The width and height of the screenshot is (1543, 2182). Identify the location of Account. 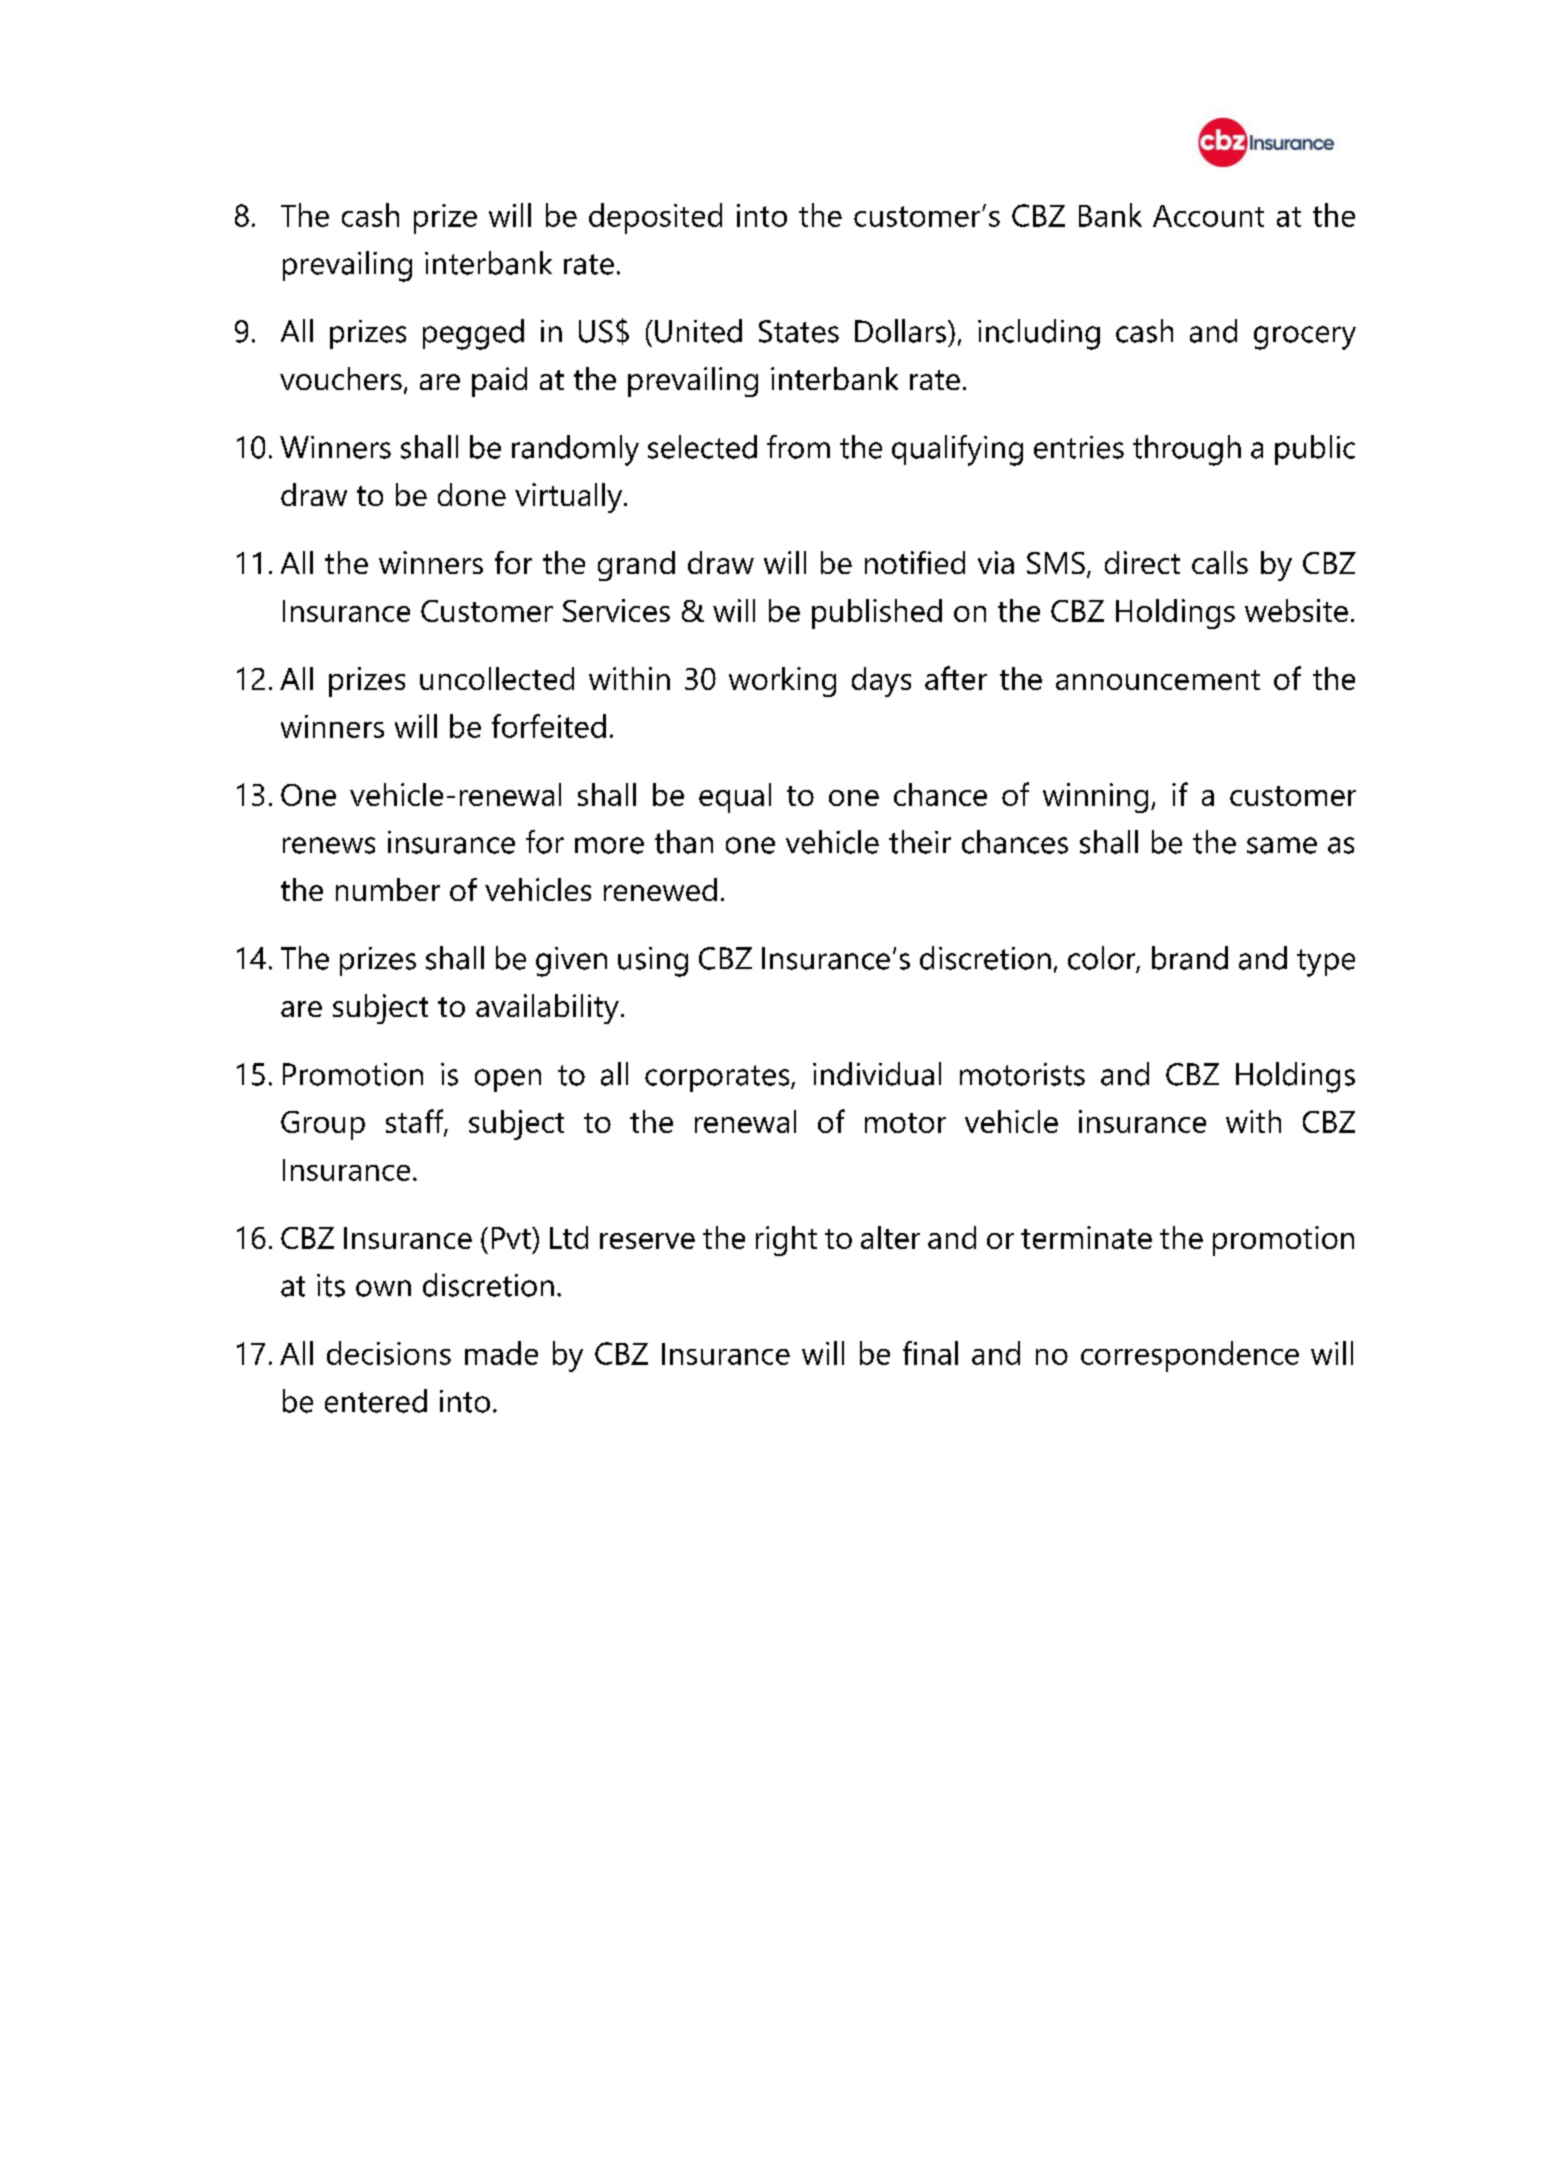
(1208, 216).
